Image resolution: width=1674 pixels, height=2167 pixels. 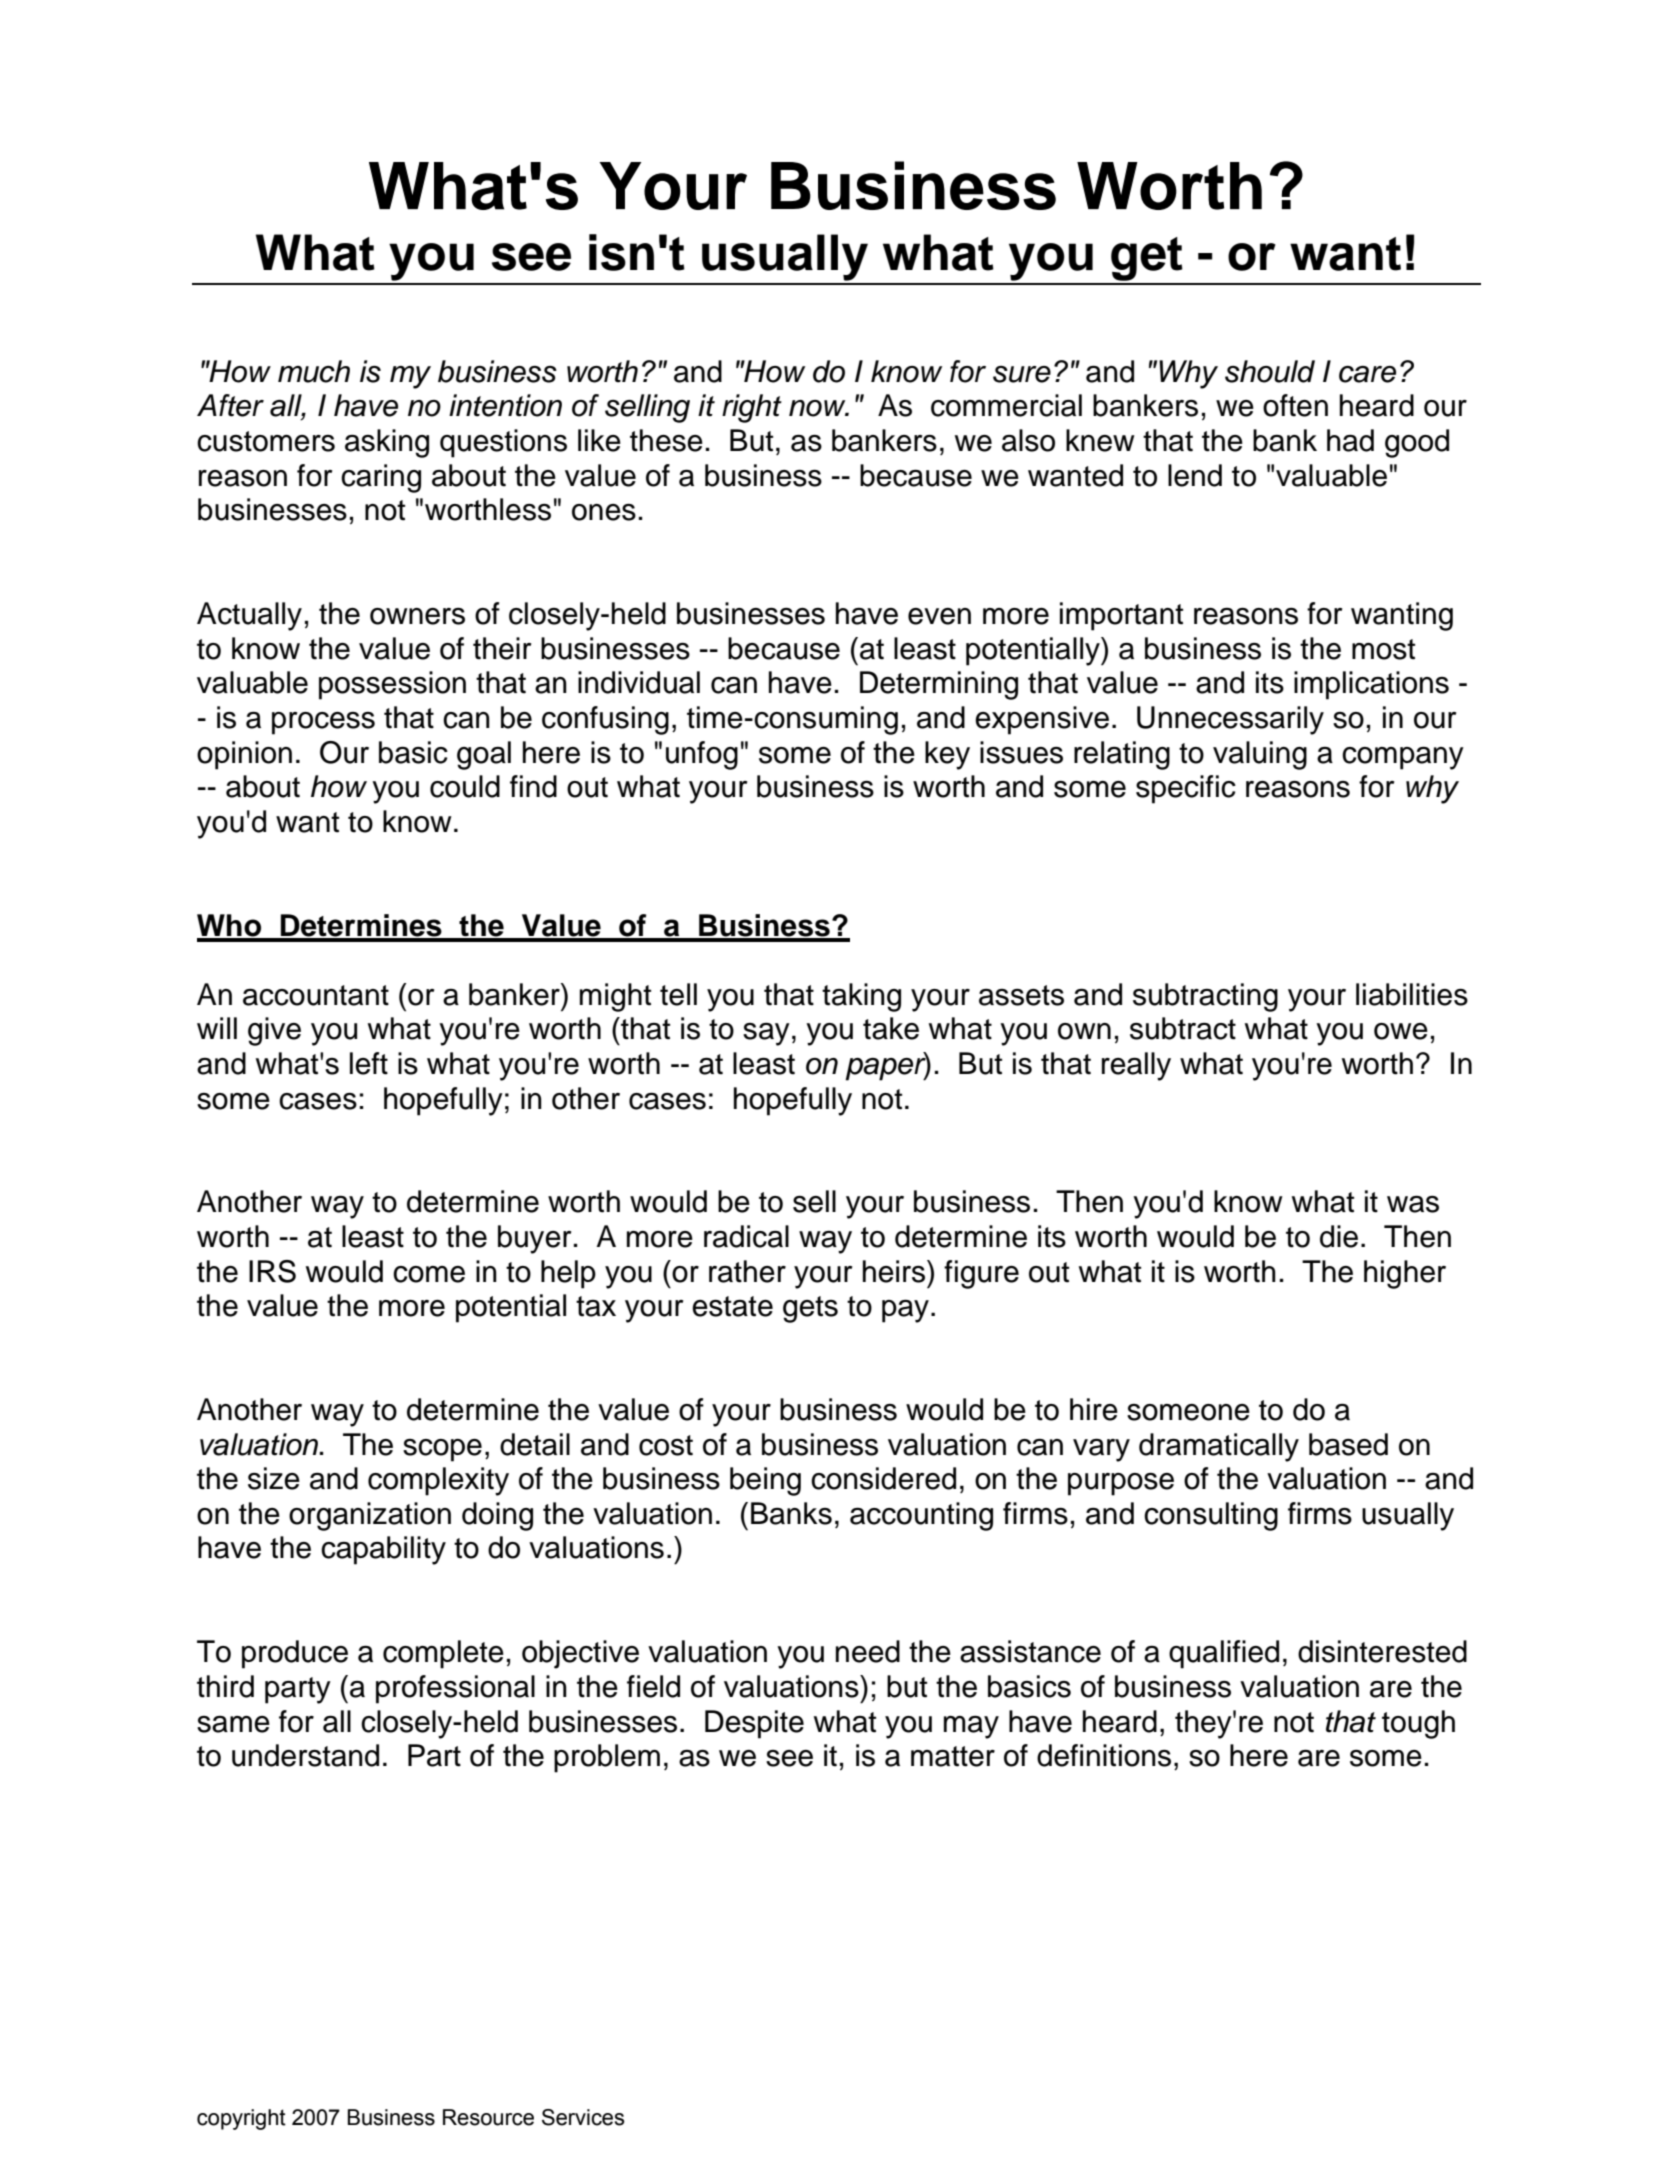 What do you see at coordinates (746, 1236) in the document?
I see `radical` at bounding box center [746, 1236].
